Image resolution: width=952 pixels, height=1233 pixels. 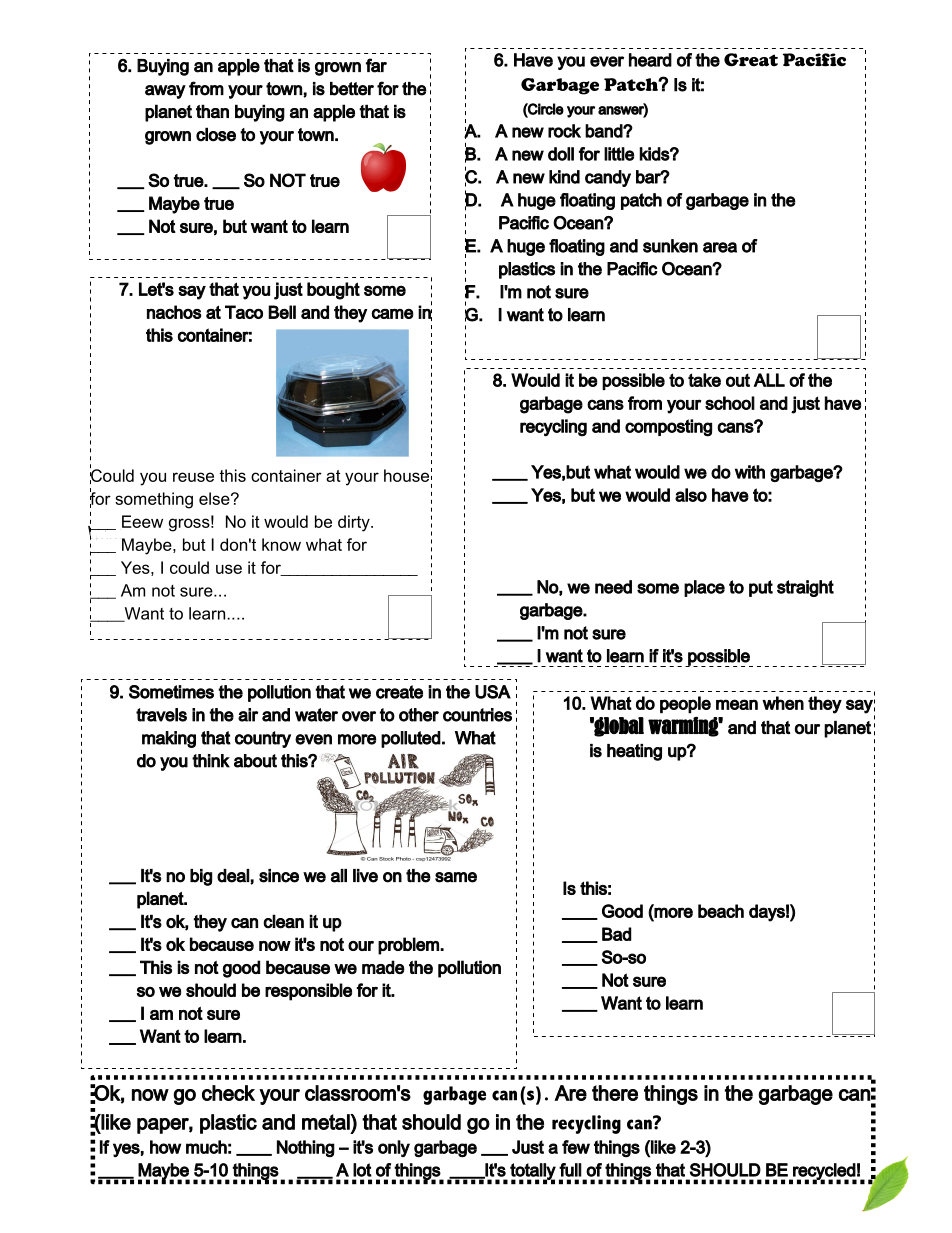 What do you see at coordinates (394, 1148) in the screenshot?
I see `only` at bounding box center [394, 1148].
